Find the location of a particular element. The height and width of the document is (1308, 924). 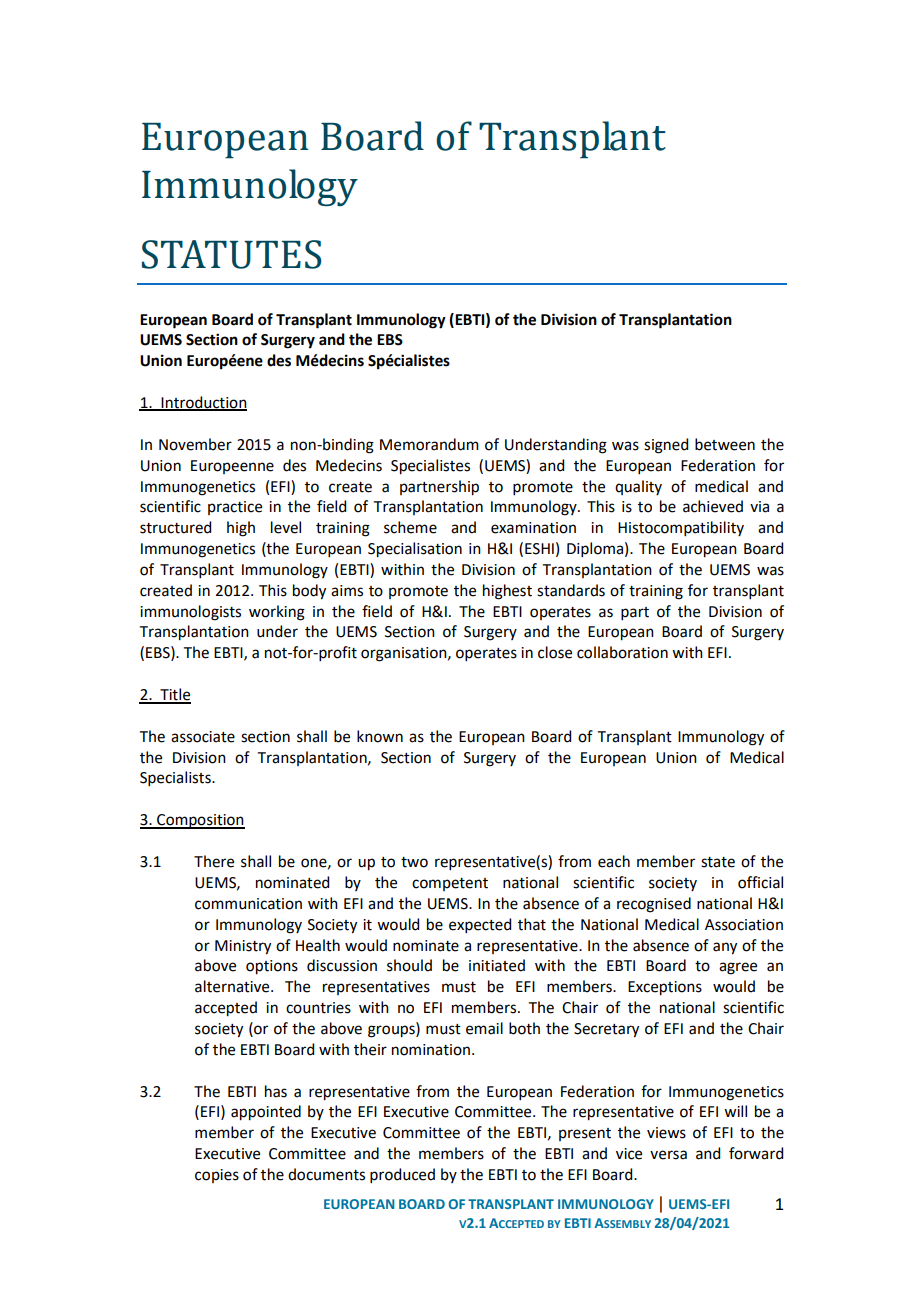

state is located at coordinates (718, 862).
